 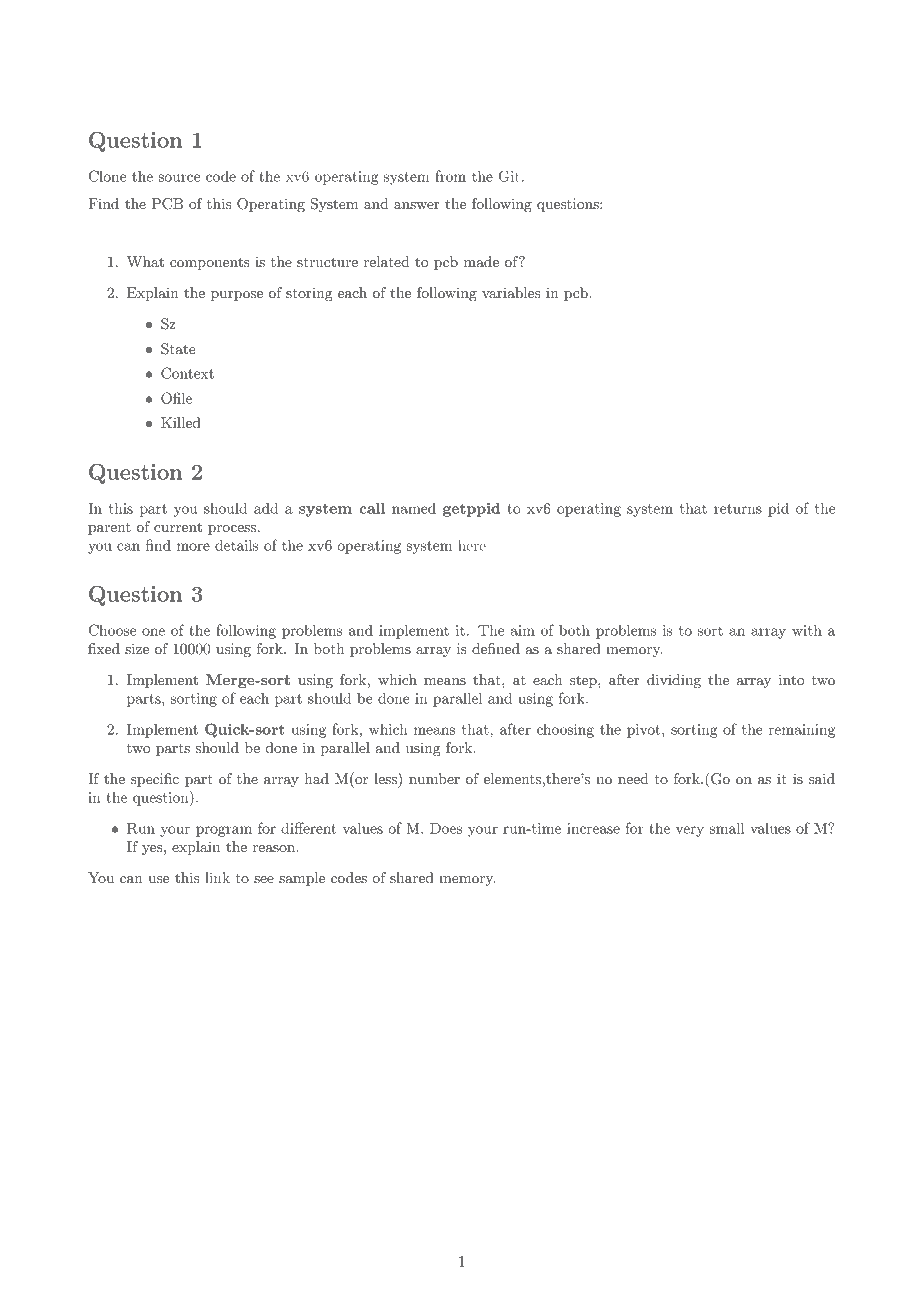 I want to click on with, so click(x=807, y=630).
